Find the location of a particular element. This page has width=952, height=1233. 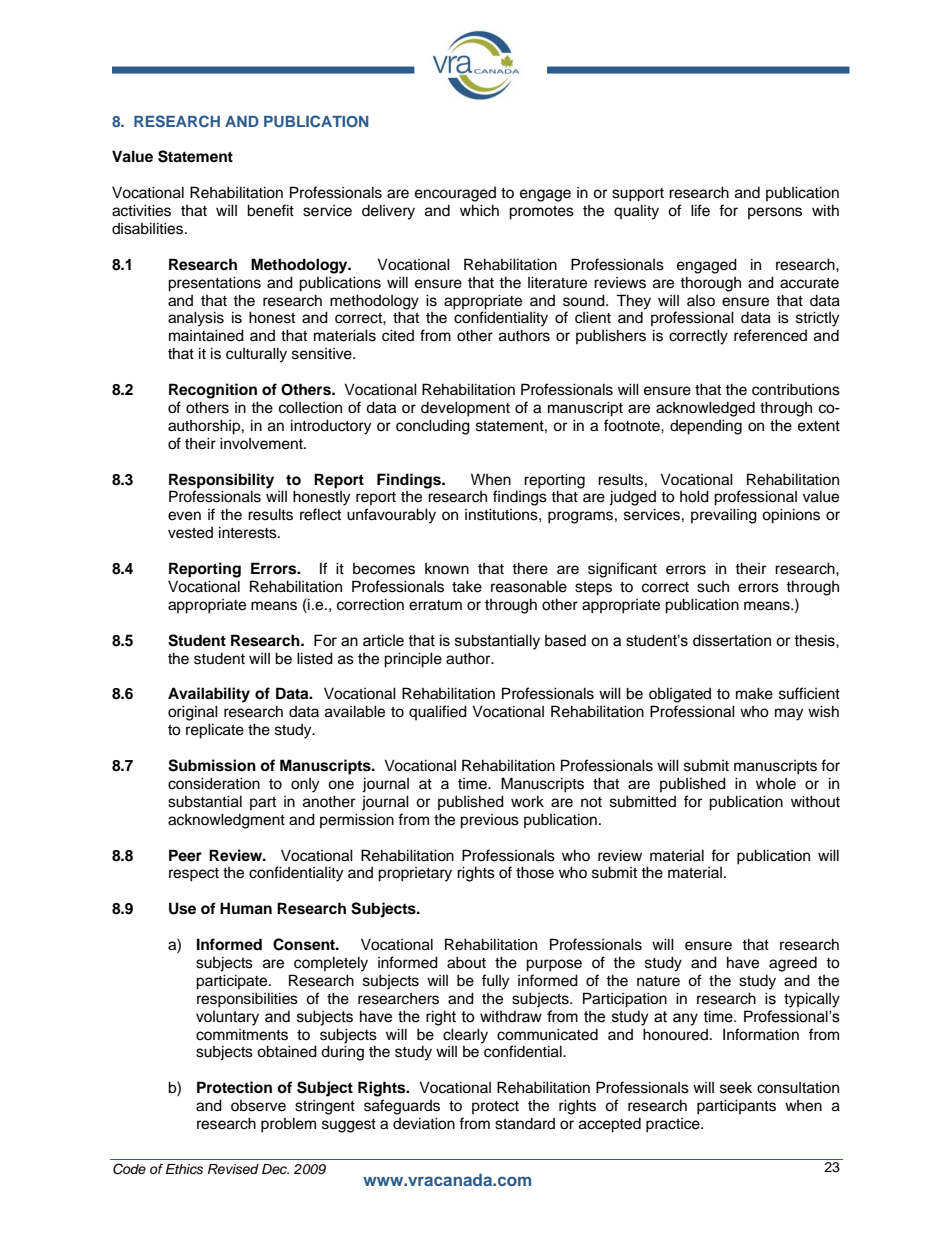

persons is located at coordinates (775, 213).
